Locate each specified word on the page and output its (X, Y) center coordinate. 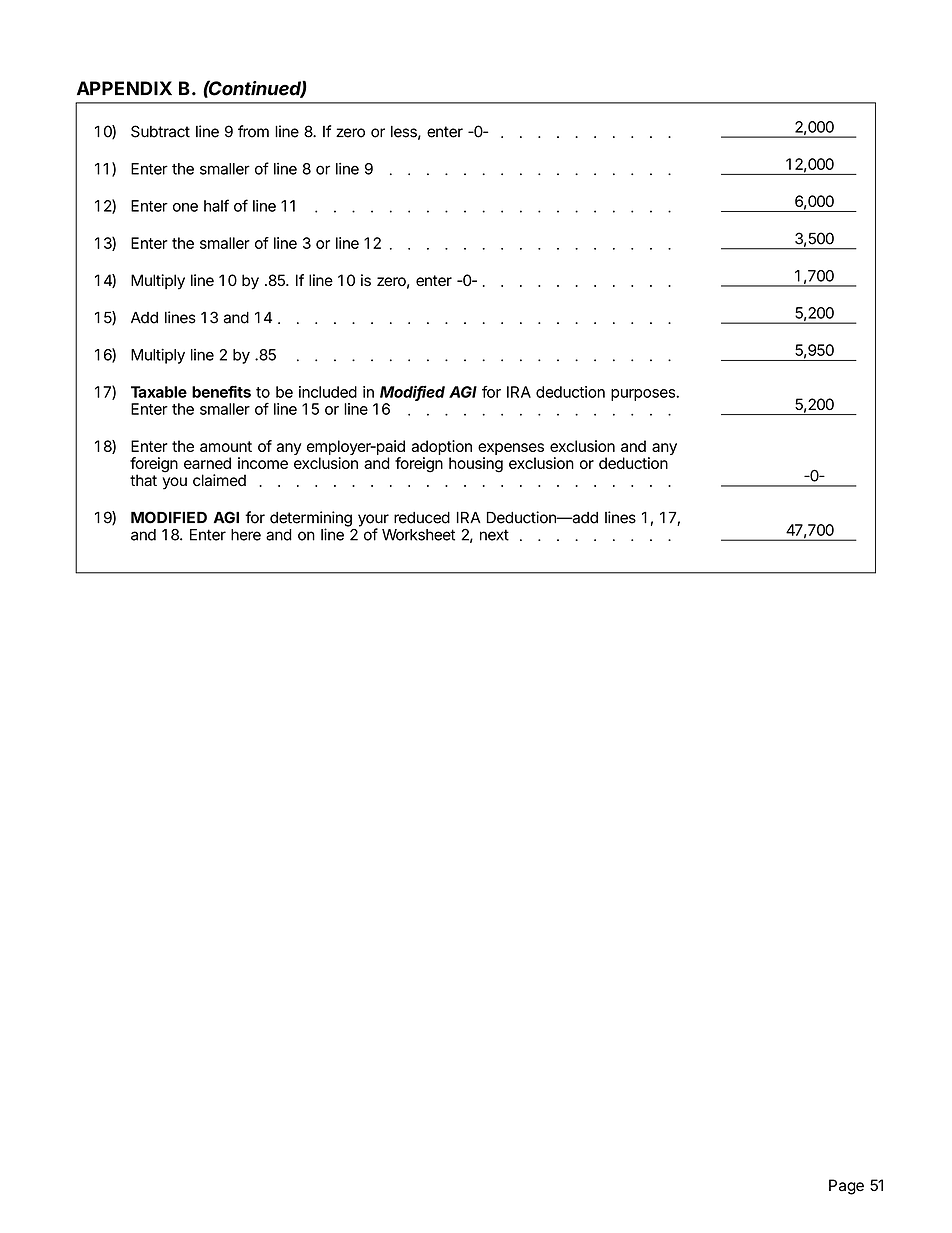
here (246, 535)
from (253, 131)
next (494, 535)
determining (311, 520)
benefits (221, 391)
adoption (441, 449)
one (185, 207)
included (328, 392)
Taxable (159, 392)
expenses (511, 450)
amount (226, 446)
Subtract (160, 131)
